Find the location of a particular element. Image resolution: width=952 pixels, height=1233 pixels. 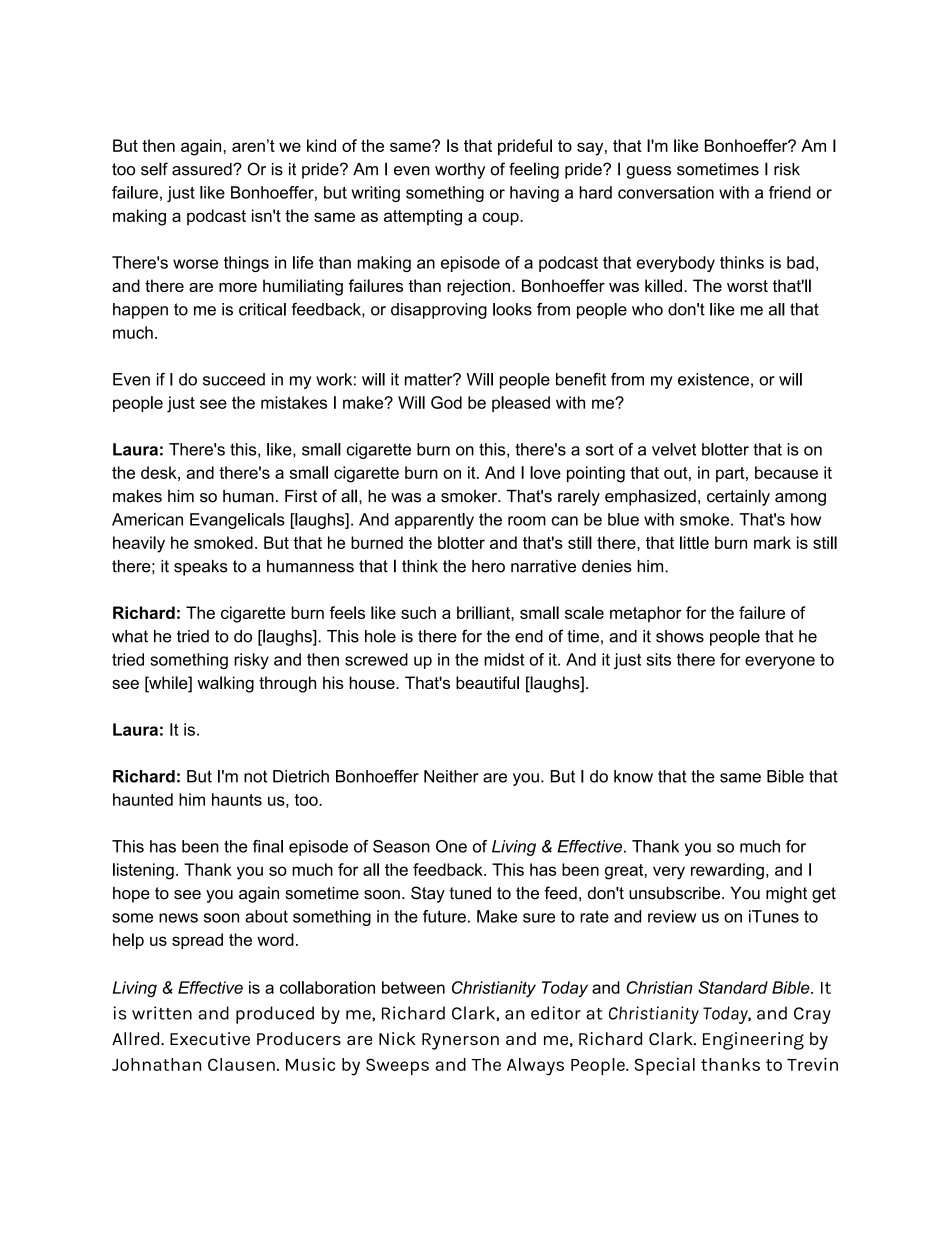

such is located at coordinates (418, 612).
